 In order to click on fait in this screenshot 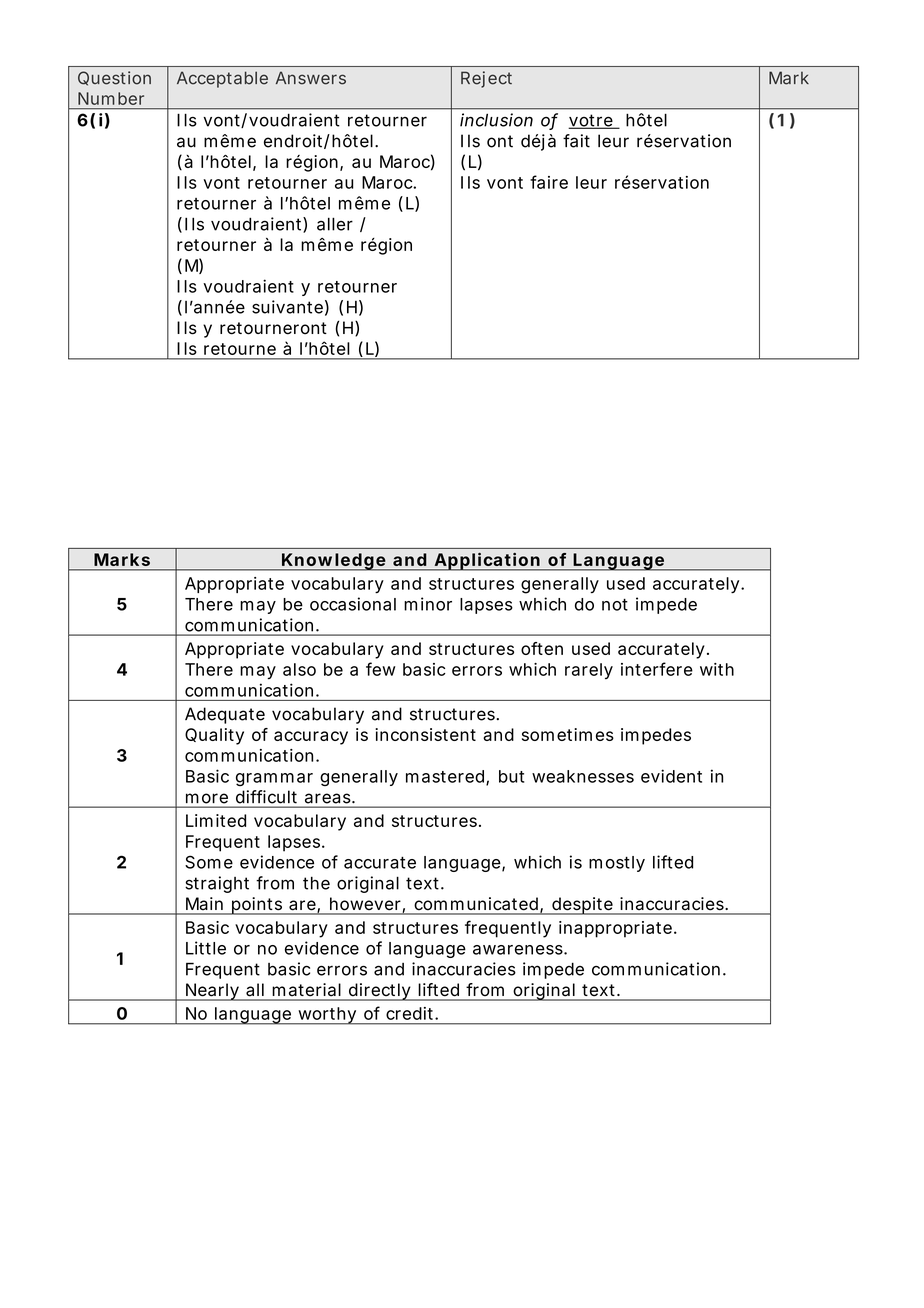, I will do `click(576, 141)`.
